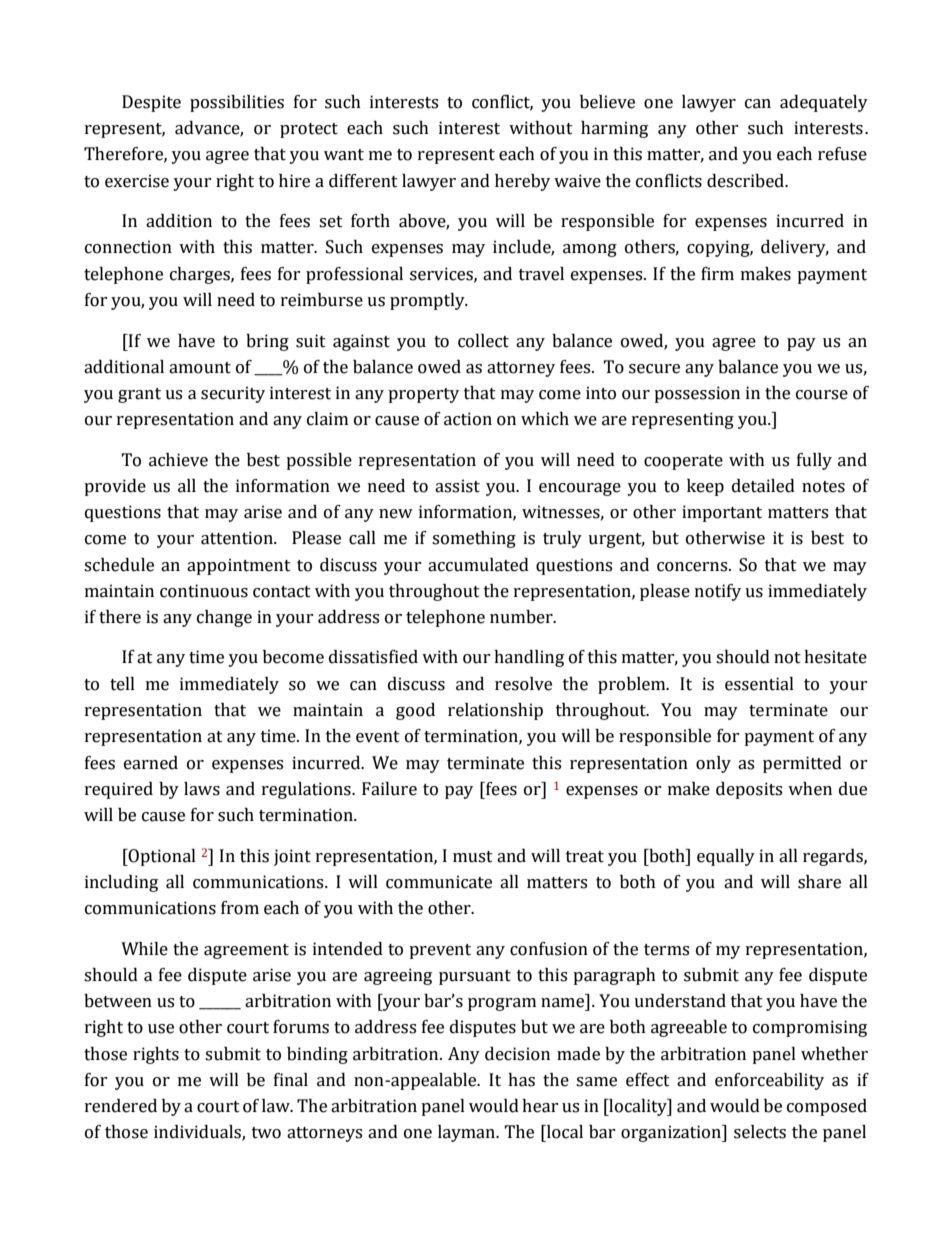  What do you see at coordinates (467, 1133) in the image?
I see `layman` at bounding box center [467, 1133].
